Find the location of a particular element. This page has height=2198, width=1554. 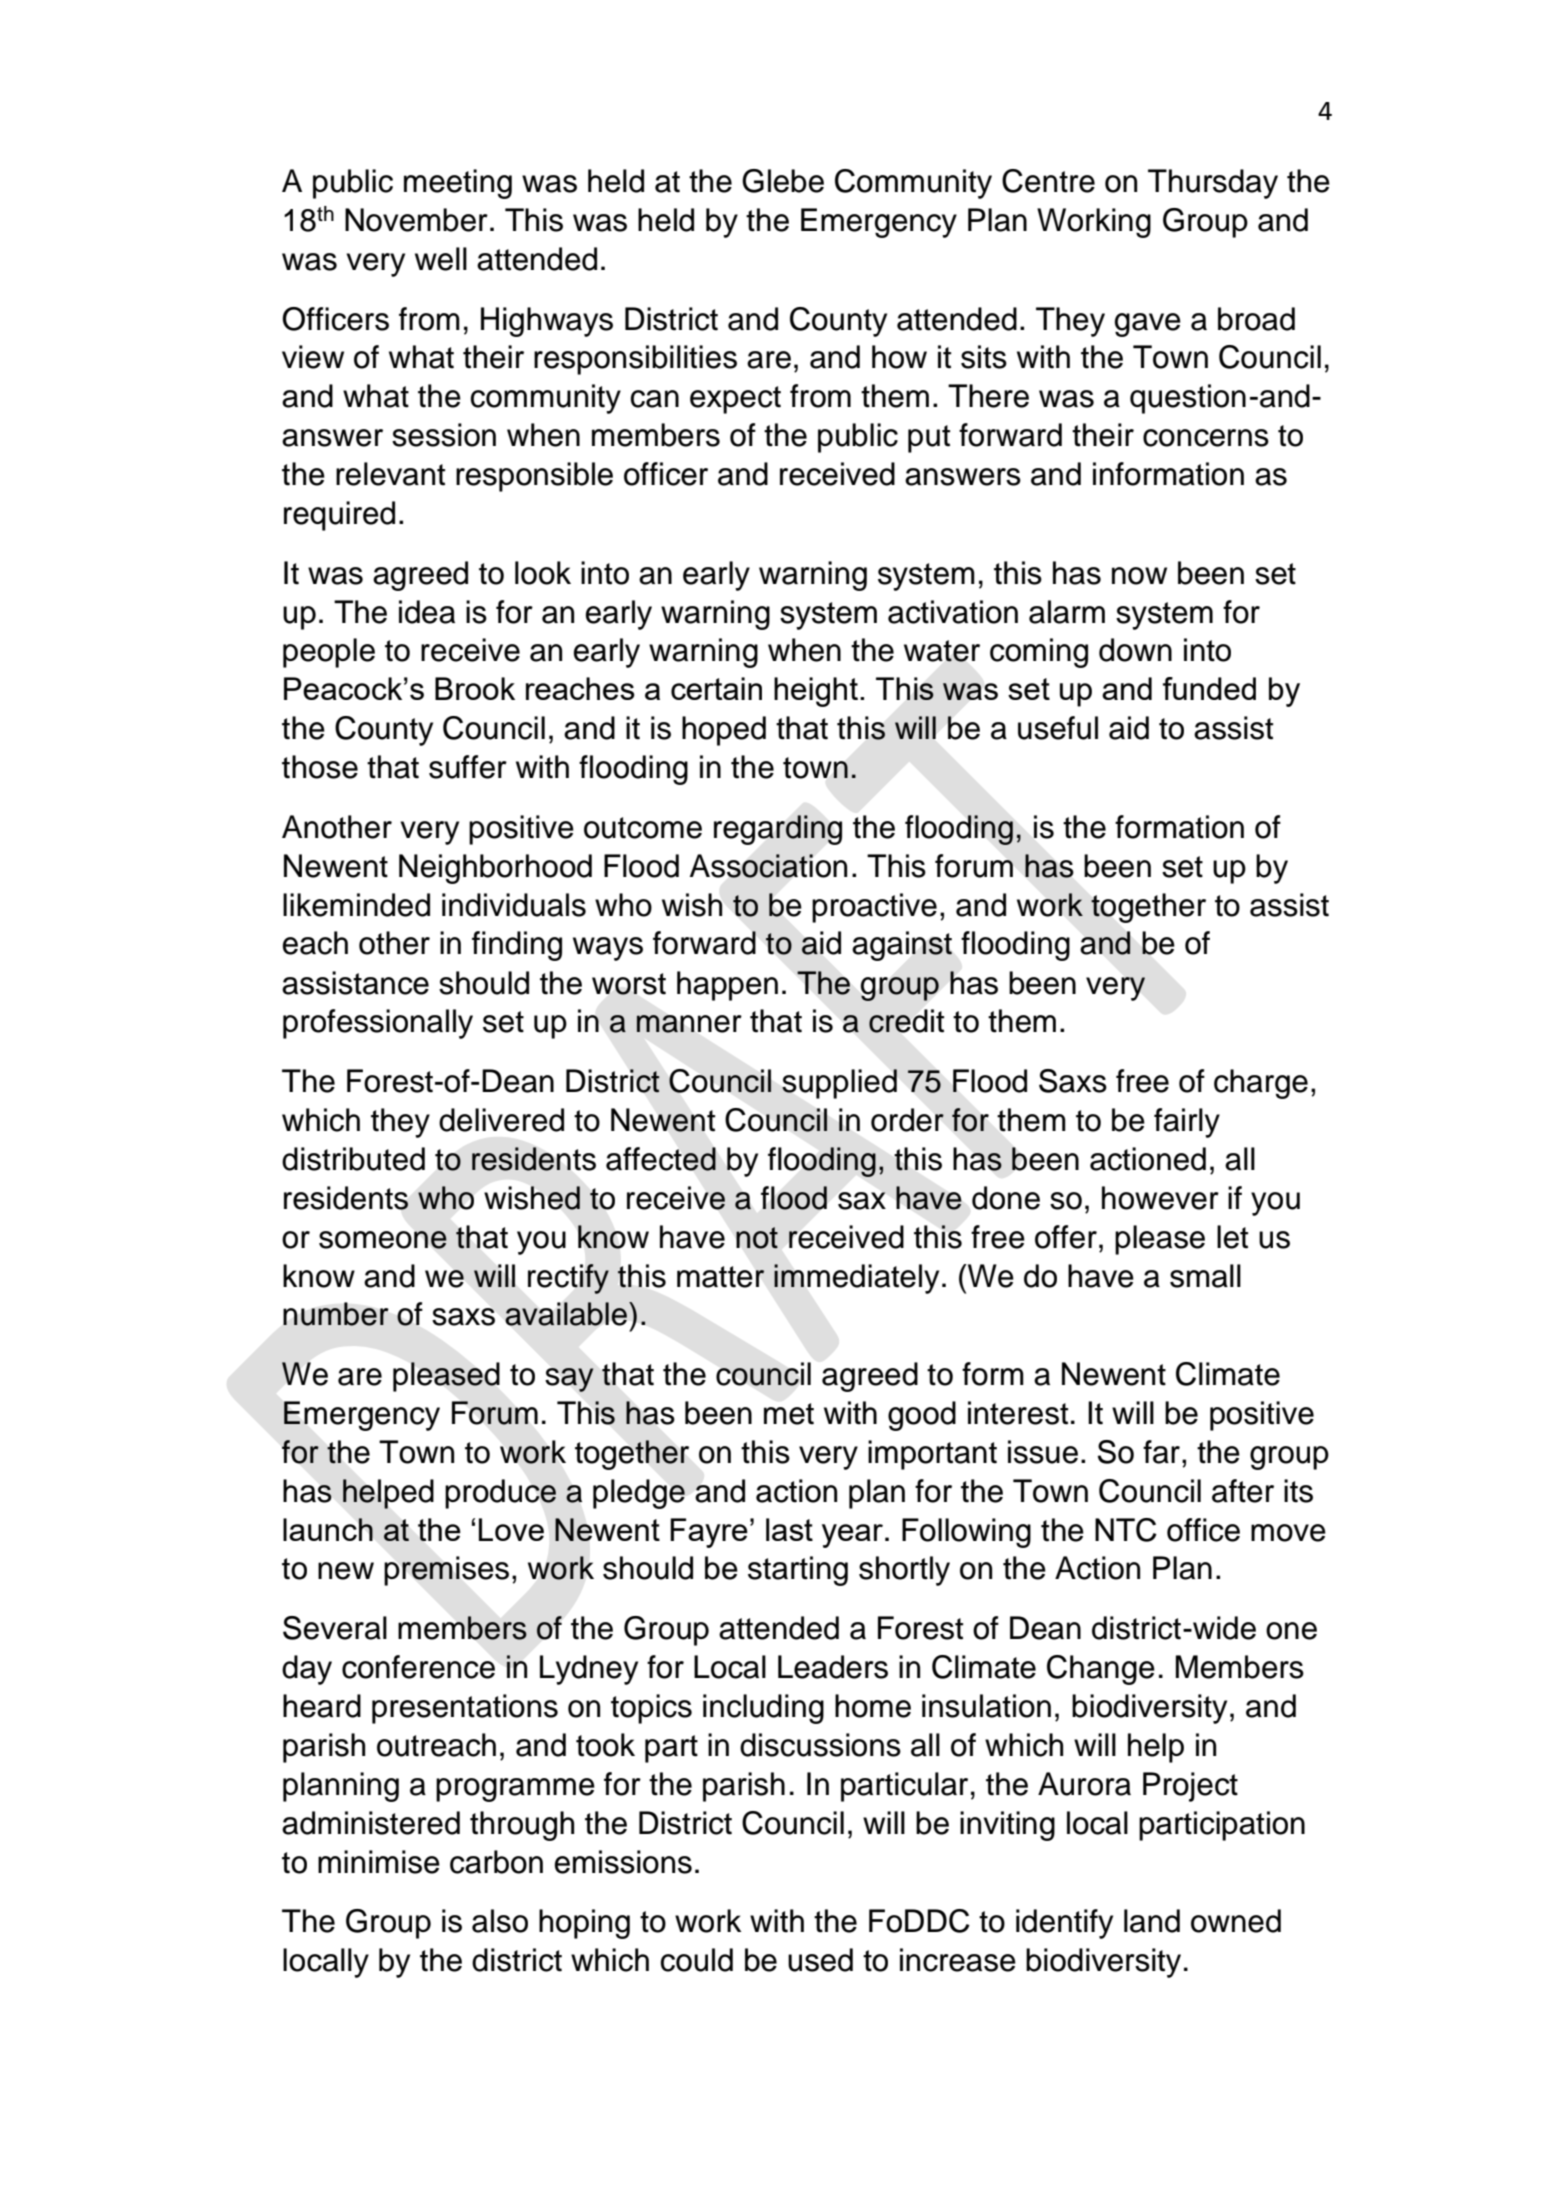

expect is located at coordinates (735, 400).
